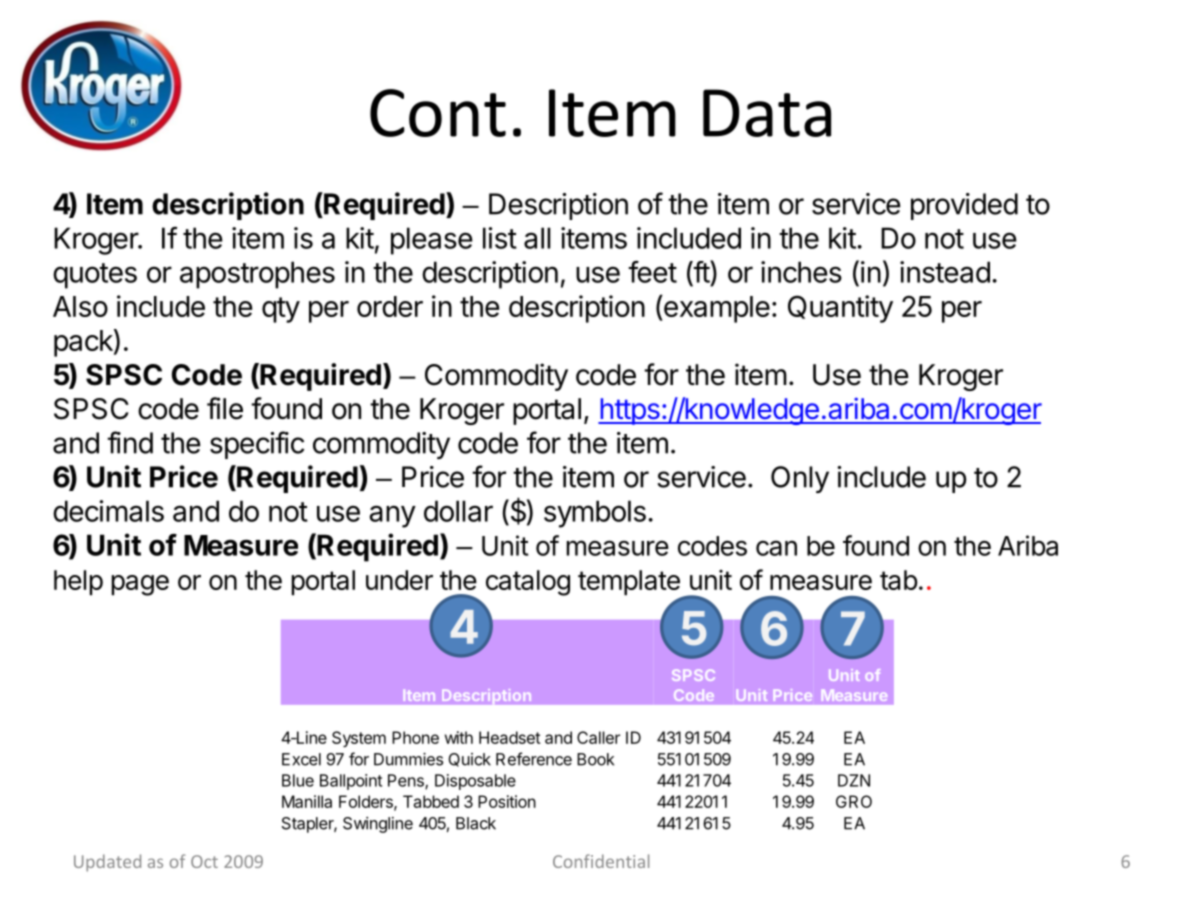 The height and width of the page is (903, 1203). What do you see at coordinates (204, 861) in the page?
I see `Oct` at bounding box center [204, 861].
